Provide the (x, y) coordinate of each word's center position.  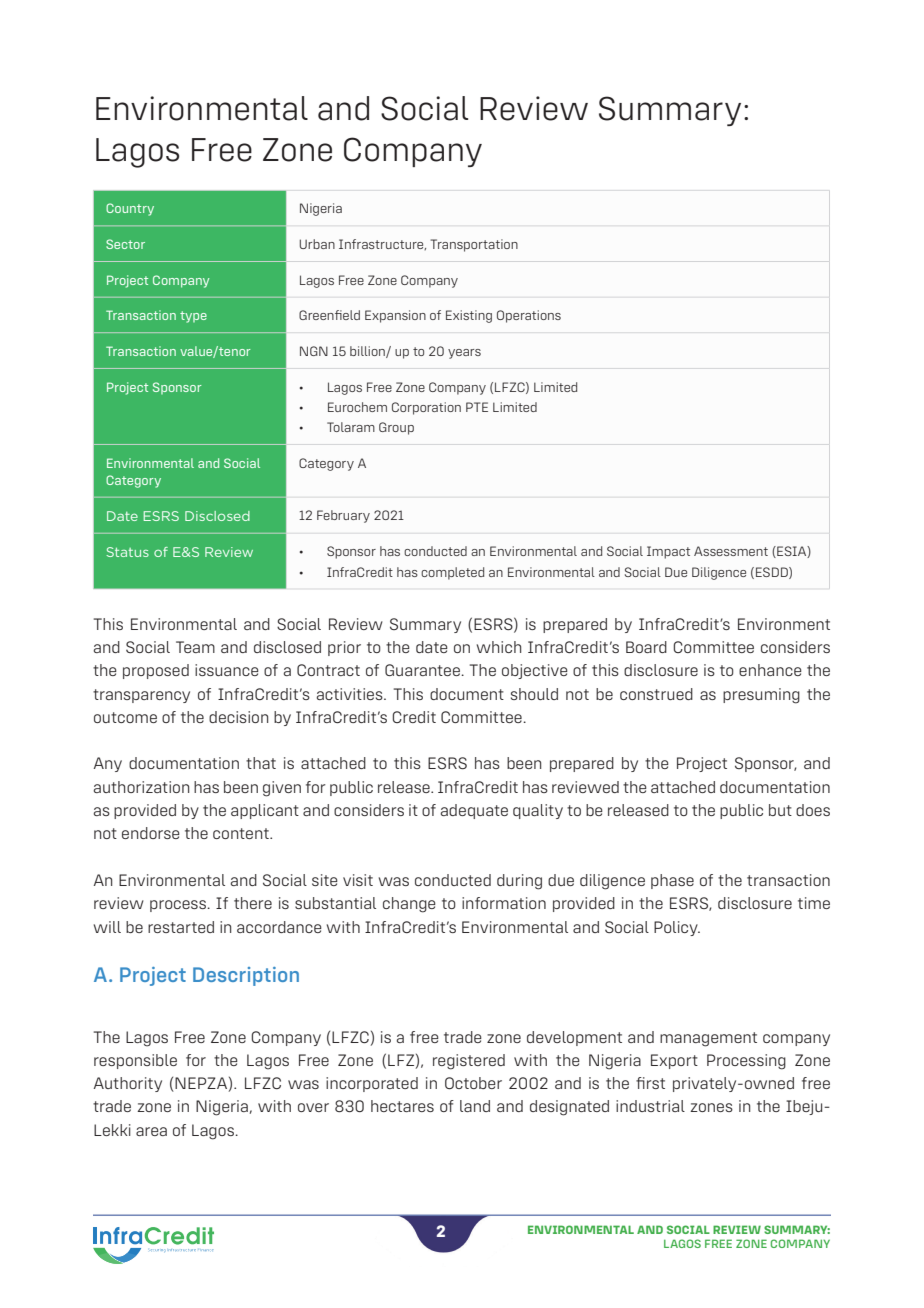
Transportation (474, 245)
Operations (529, 316)
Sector (125, 244)
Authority (128, 1084)
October (473, 1083)
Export (674, 1061)
